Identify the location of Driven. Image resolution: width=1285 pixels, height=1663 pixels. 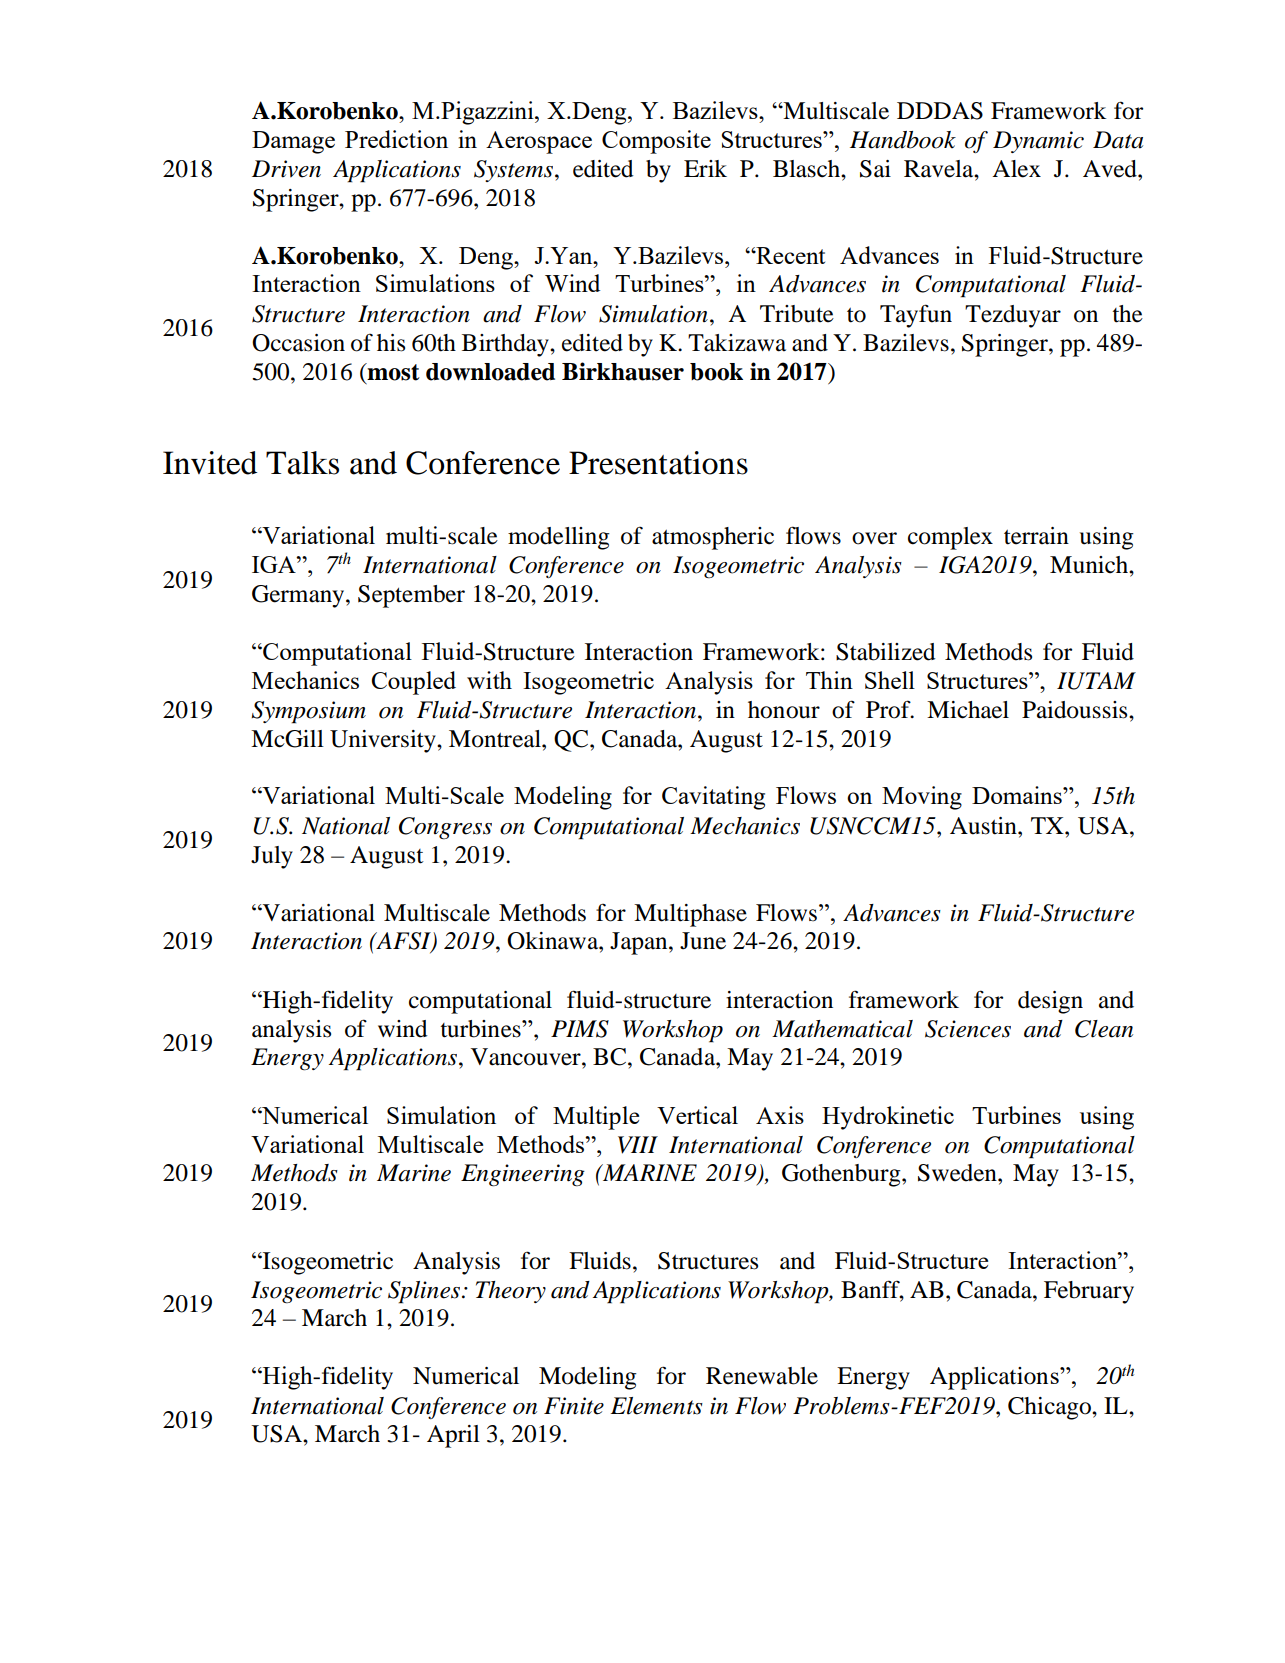
(286, 169).
